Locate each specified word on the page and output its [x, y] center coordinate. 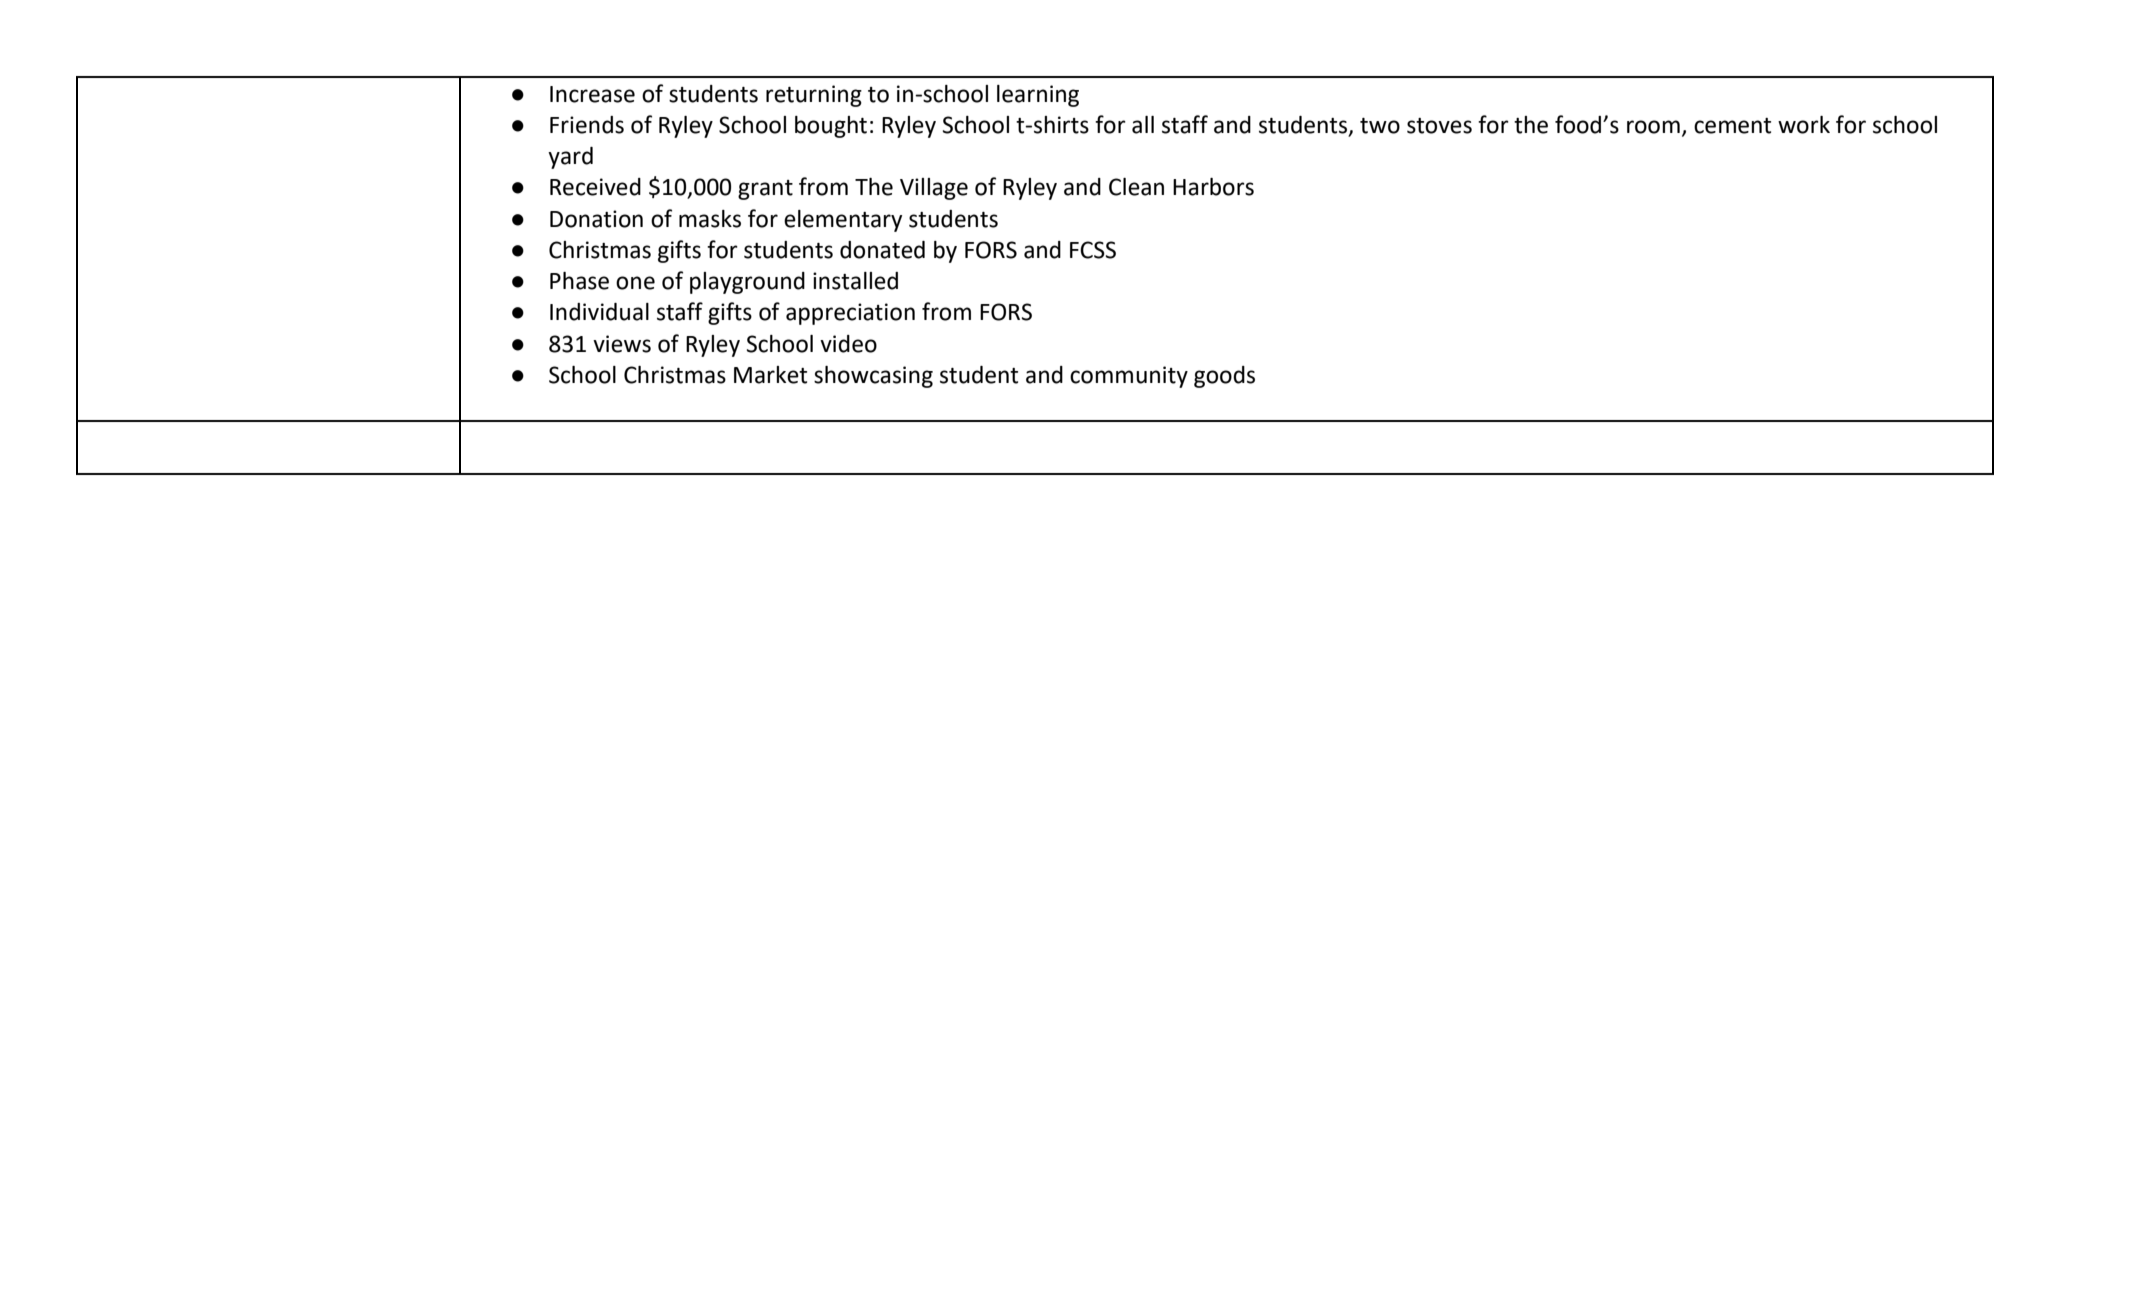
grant [765, 190]
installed [855, 281]
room [1653, 127]
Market [770, 375]
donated [882, 250]
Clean [1136, 187]
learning [1038, 96]
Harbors [1213, 187]
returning [814, 96]
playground [747, 283]
